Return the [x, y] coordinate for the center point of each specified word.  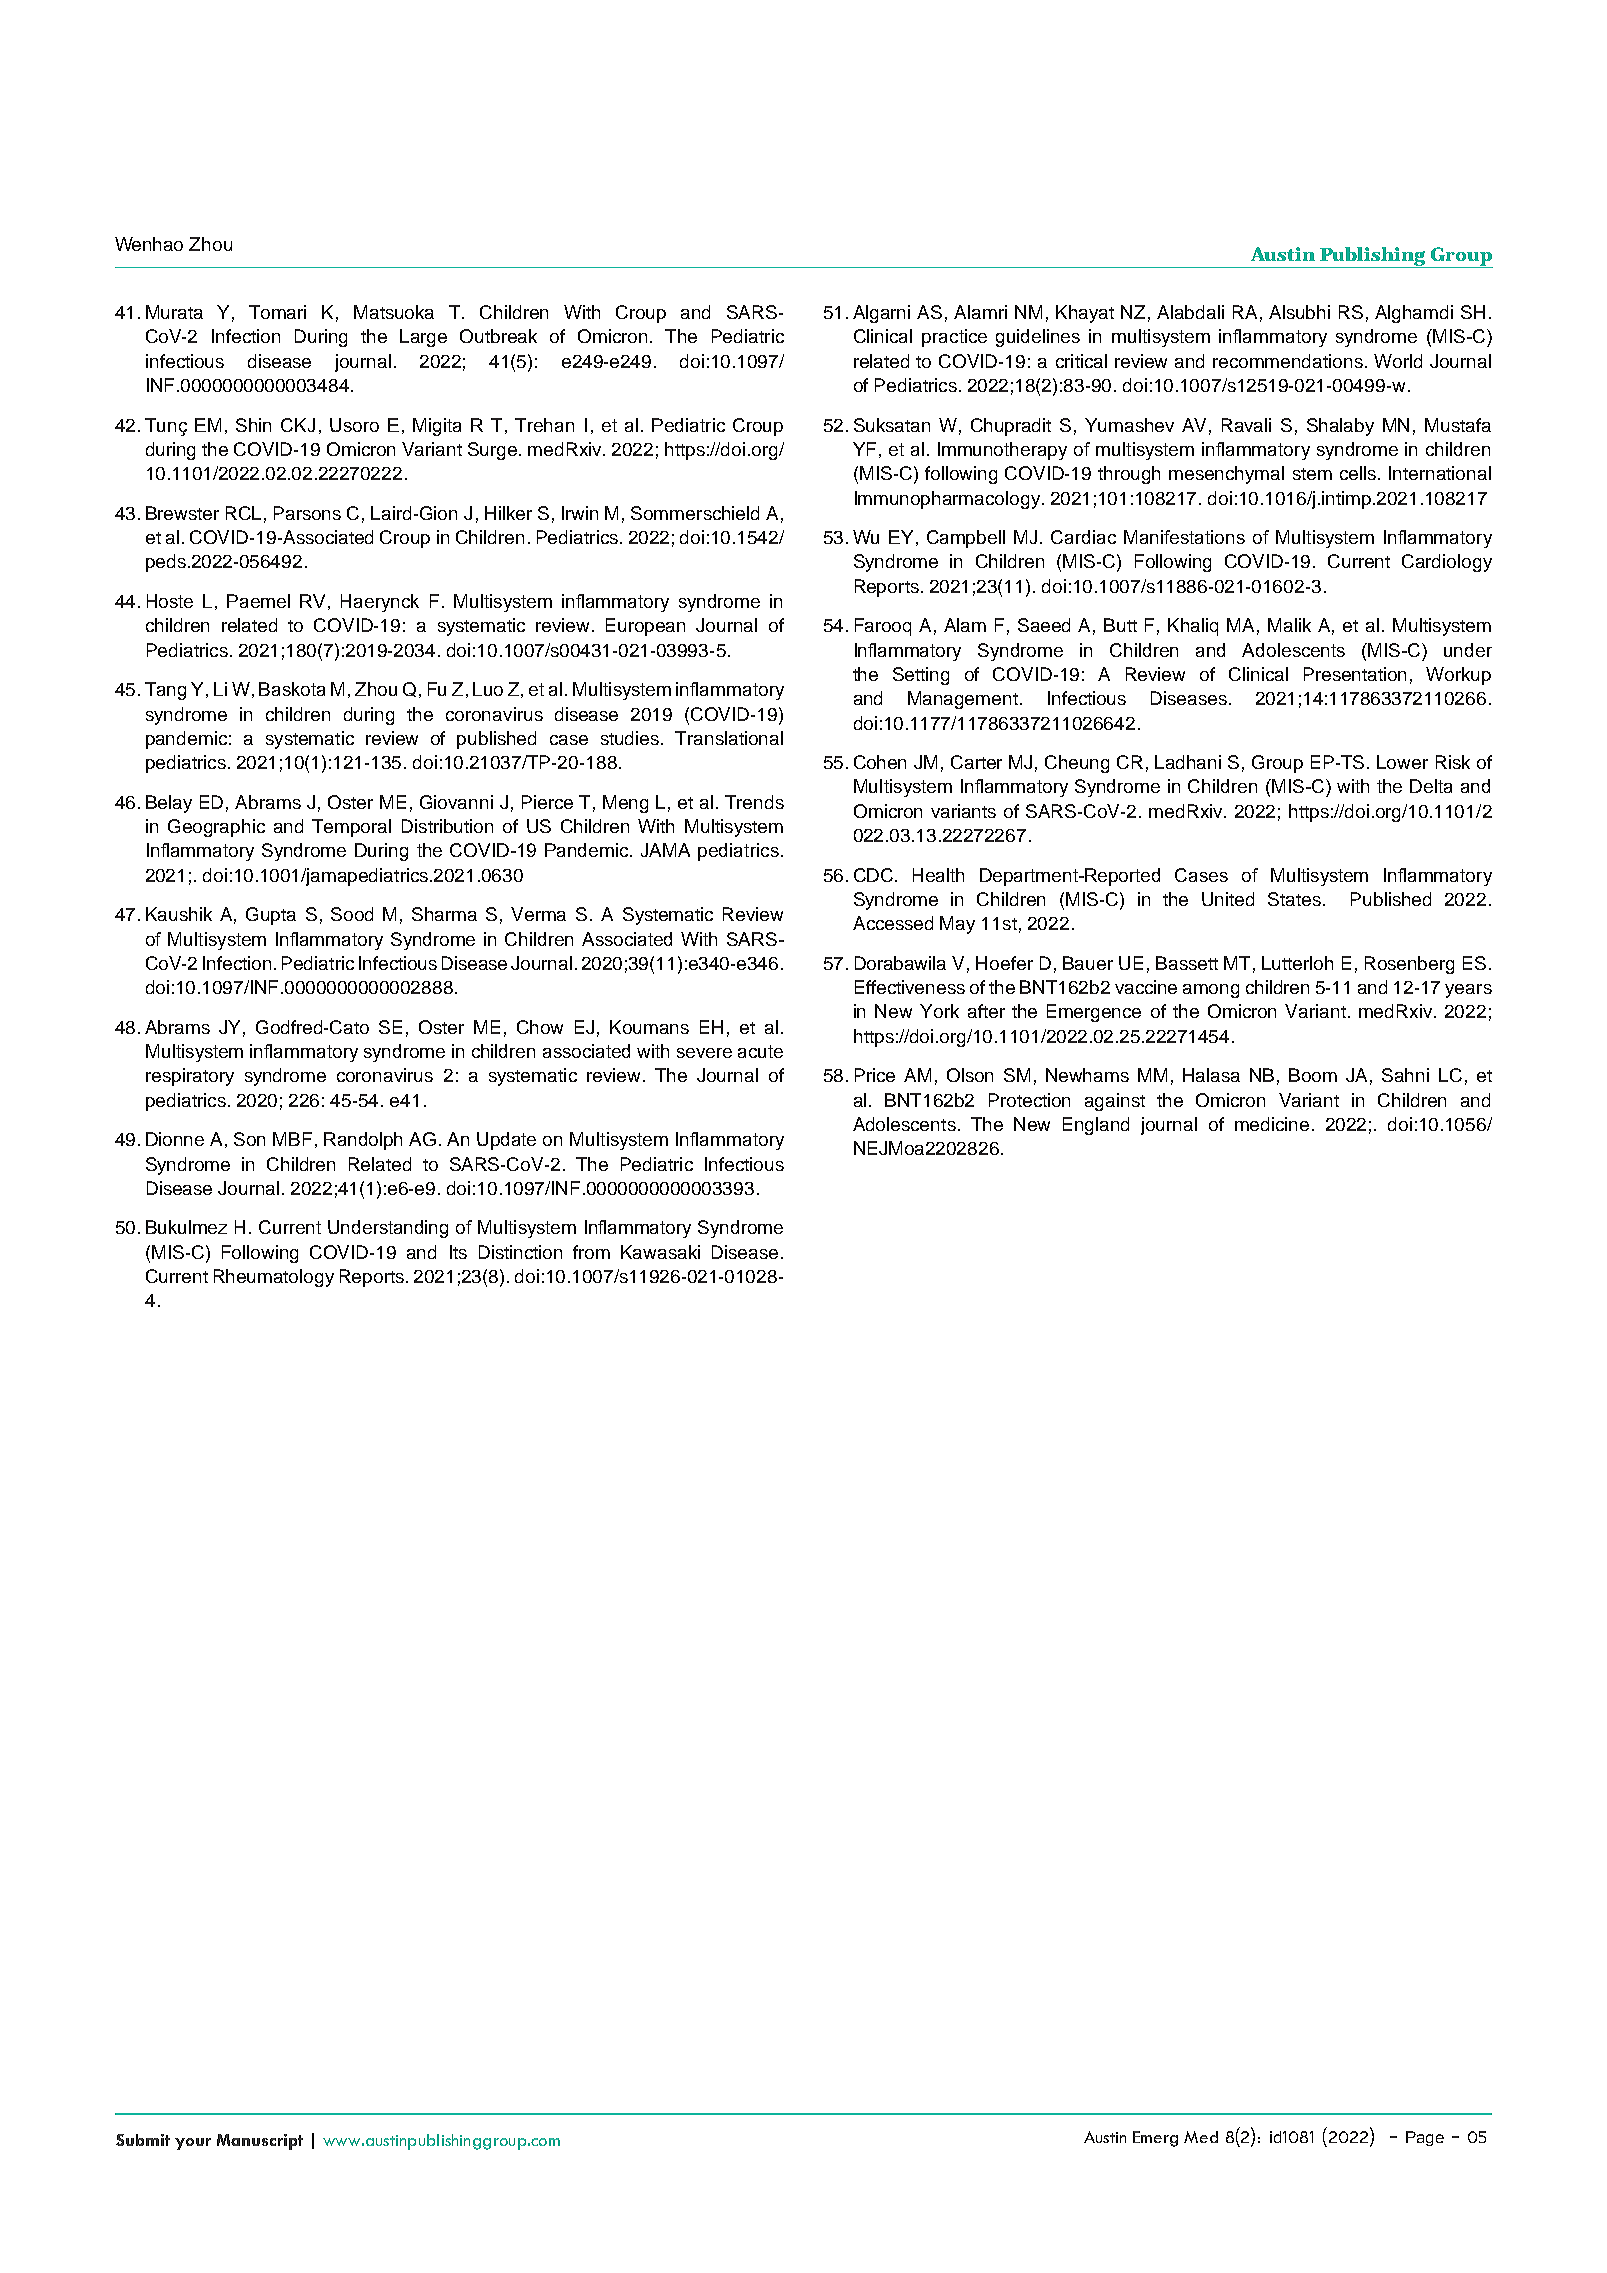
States [1294, 899]
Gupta [271, 916]
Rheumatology [274, 1278]
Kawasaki [660, 1252]
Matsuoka [394, 312]
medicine [1272, 1124]
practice [954, 338]
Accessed [893, 923]
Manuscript [260, 2142]
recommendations [1288, 361]
